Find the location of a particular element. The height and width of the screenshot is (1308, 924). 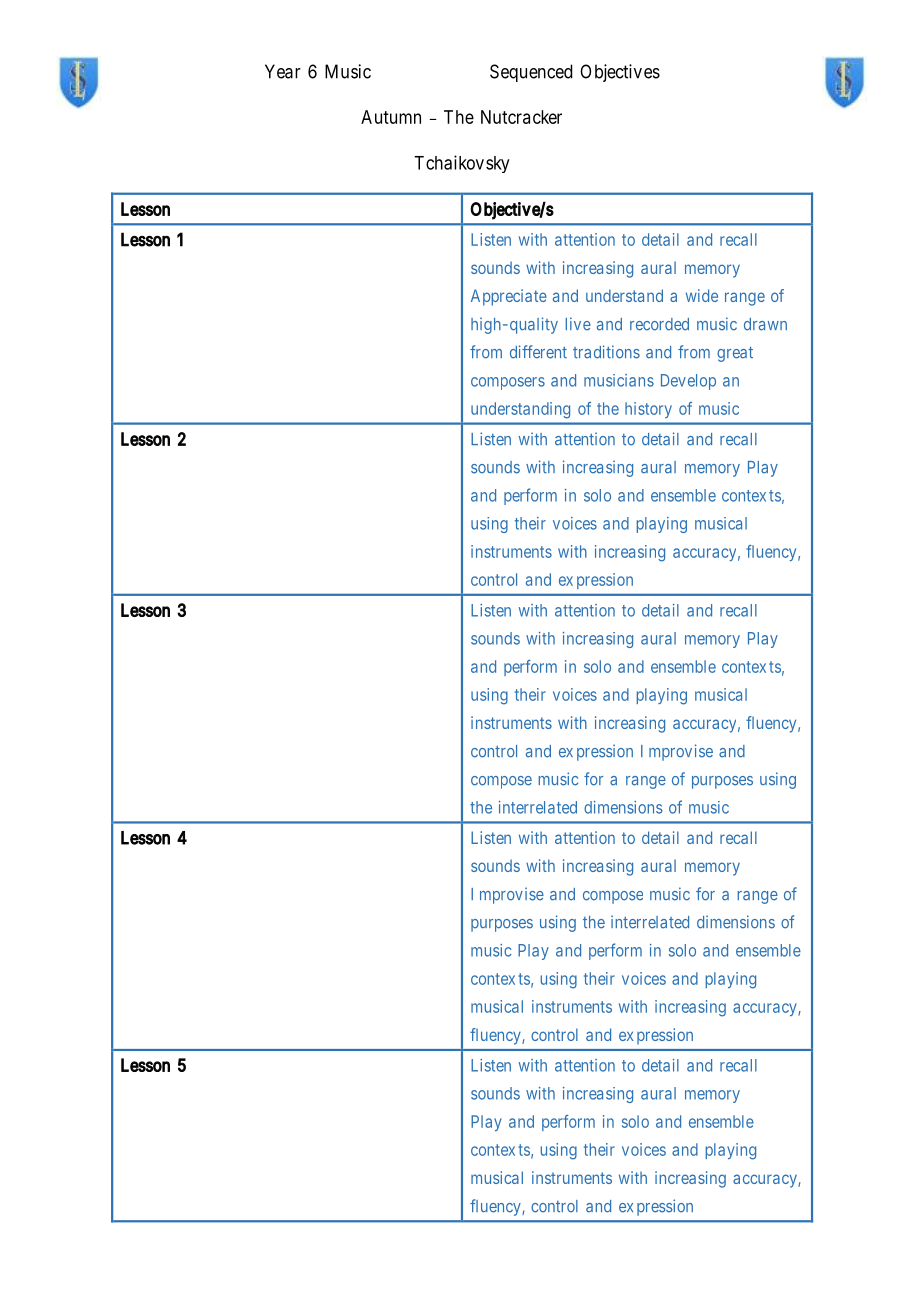

Year is located at coordinates (283, 71).
